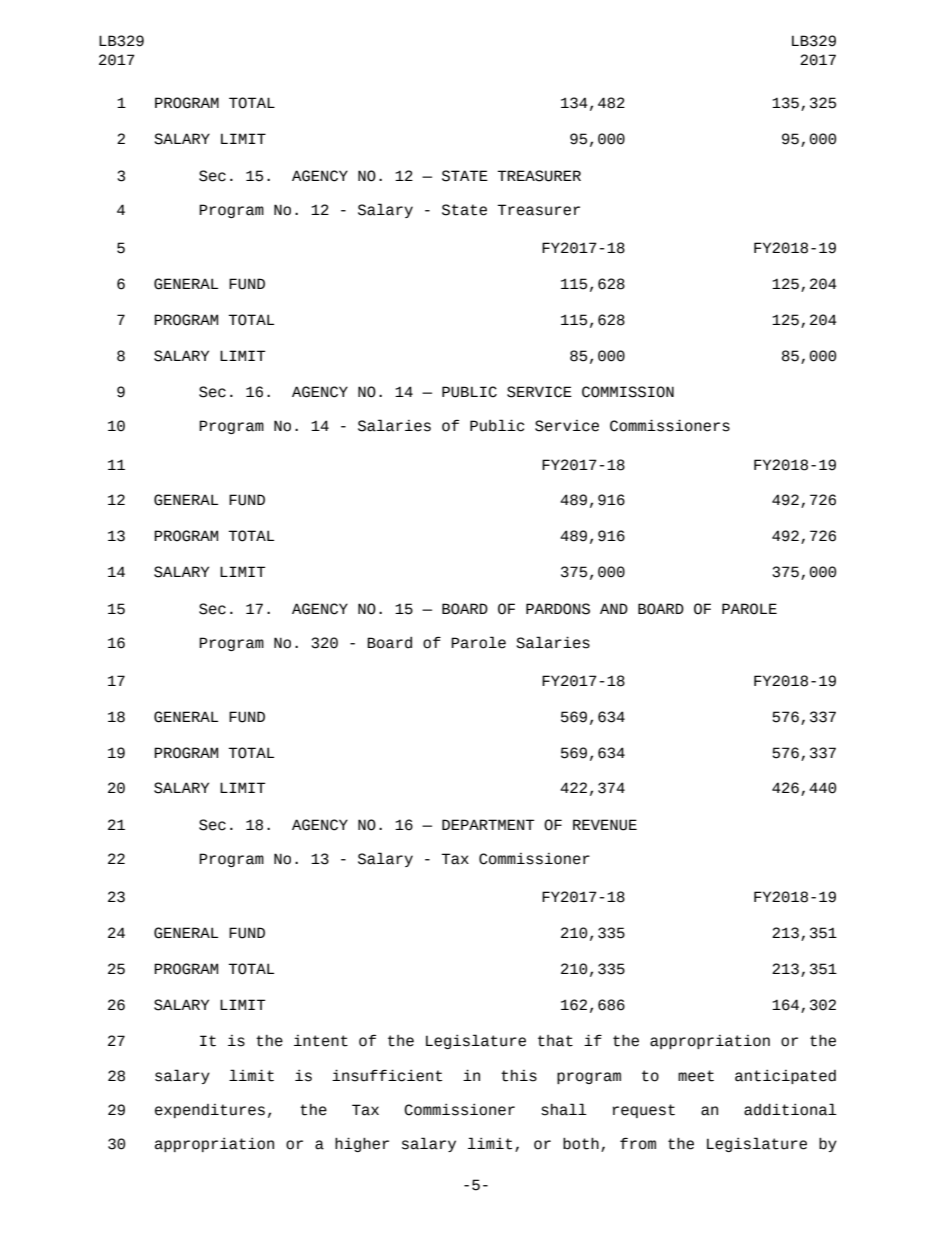 The height and width of the image is (1233, 952). What do you see at coordinates (387, 1075) in the image?
I see `insufficient` at bounding box center [387, 1075].
